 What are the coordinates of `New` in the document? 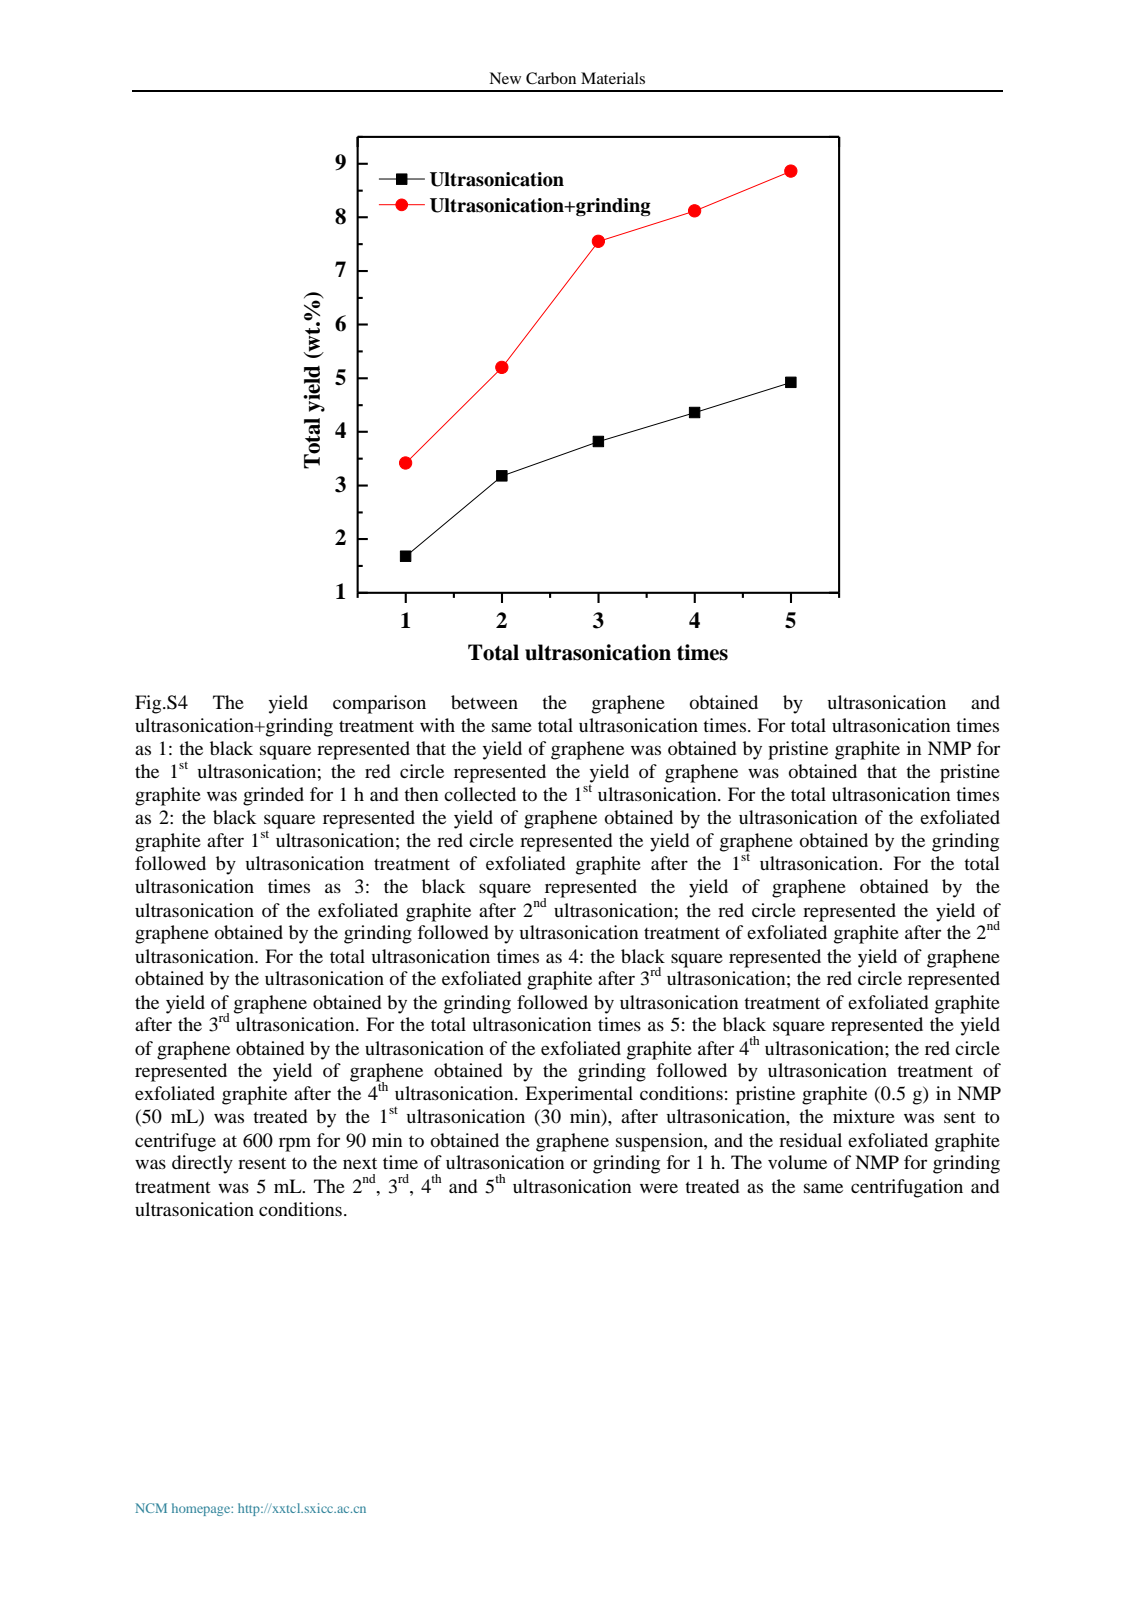 It's located at (505, 78).
